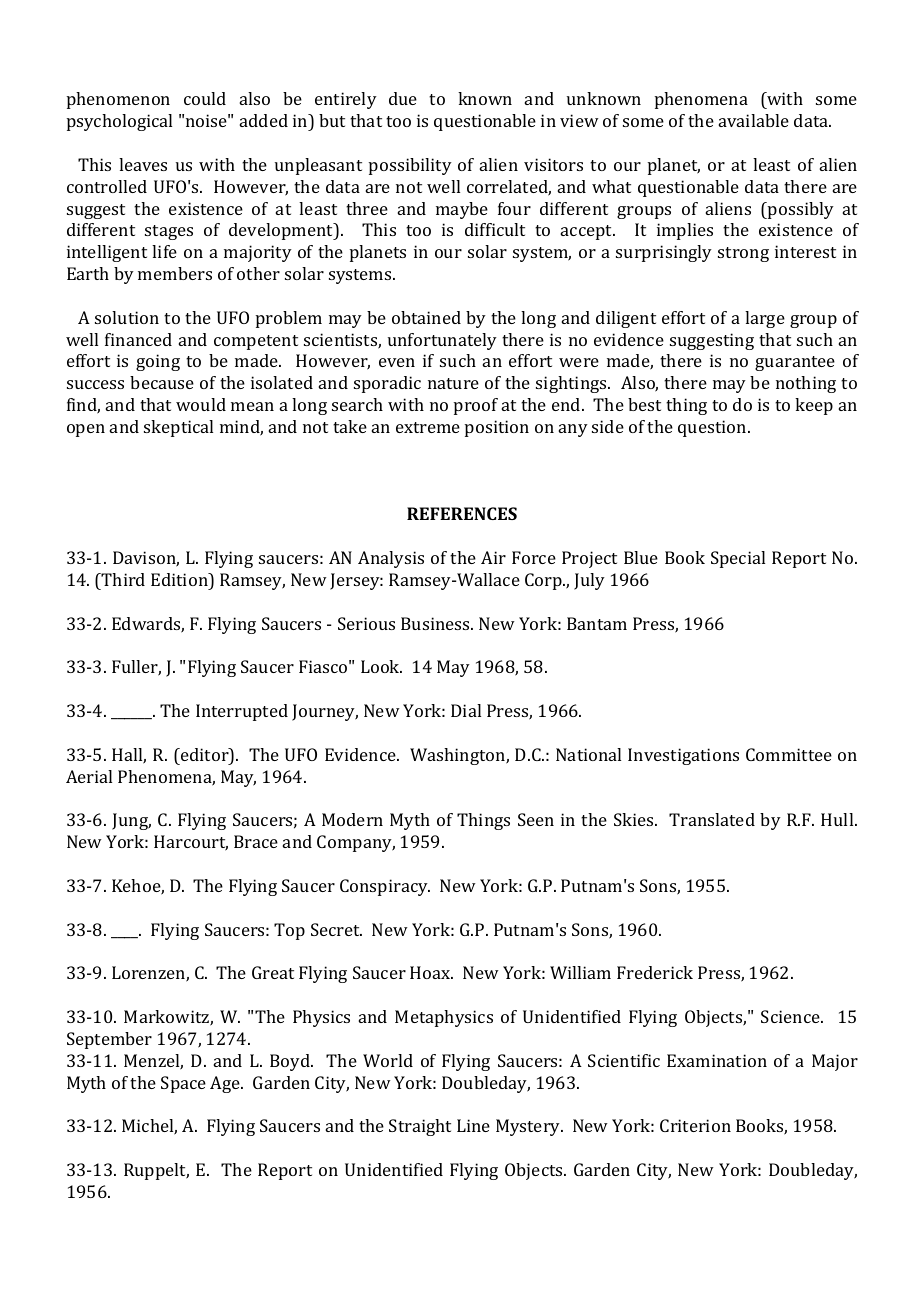 The image size is (924, 1308). What do you see at coordinates (205, 98) in the screenshot?
I see `could` at bounding box center [205, 98].
